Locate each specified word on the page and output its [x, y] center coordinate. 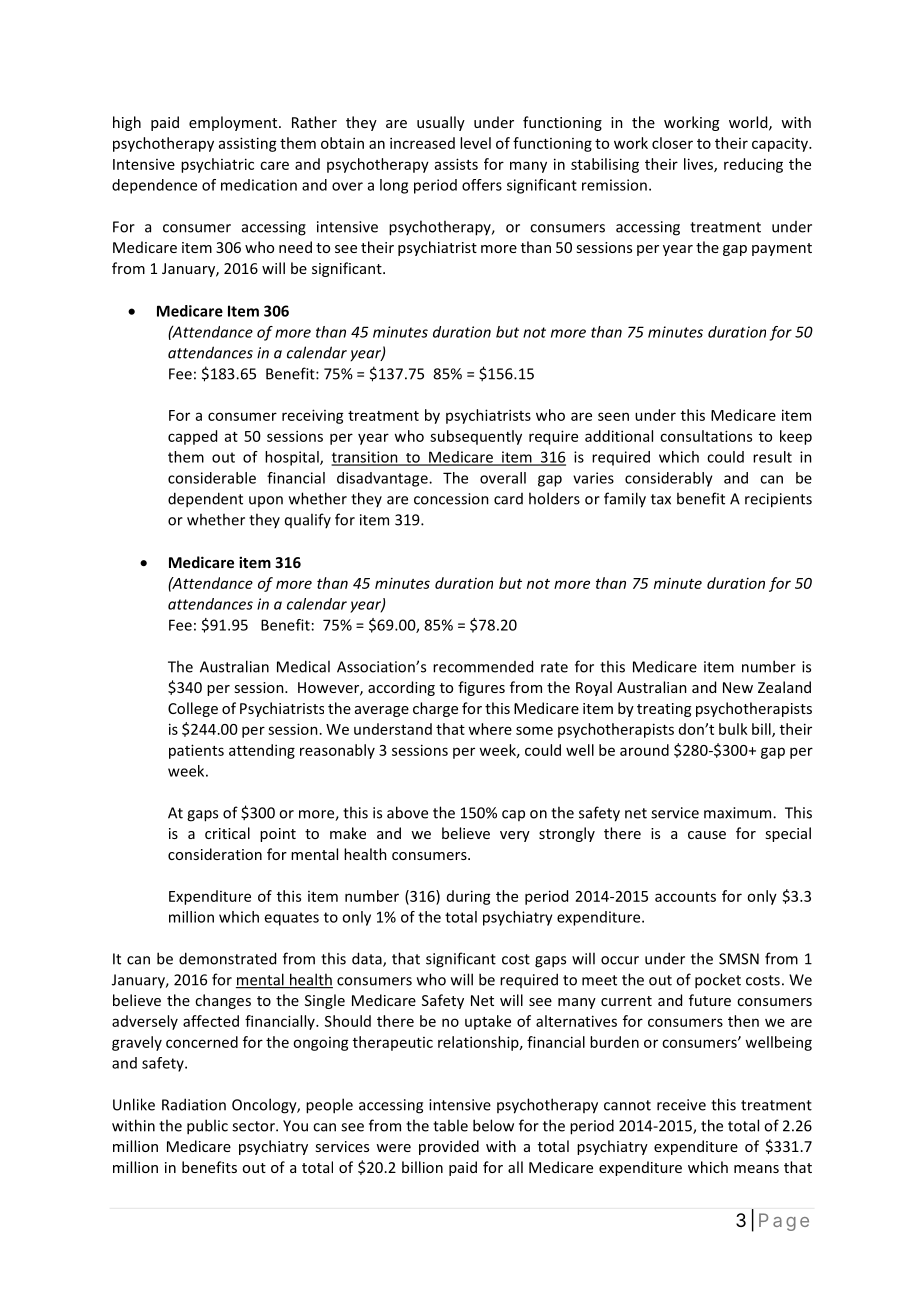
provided [449, 1147]
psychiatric [217, 165]
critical [227, 833]
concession [451, 499]
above [407, 812]
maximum [739, 813]
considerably [669, 479]
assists [456, 164]
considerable [212, 478]
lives [699, 165]
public [207, 1127]
